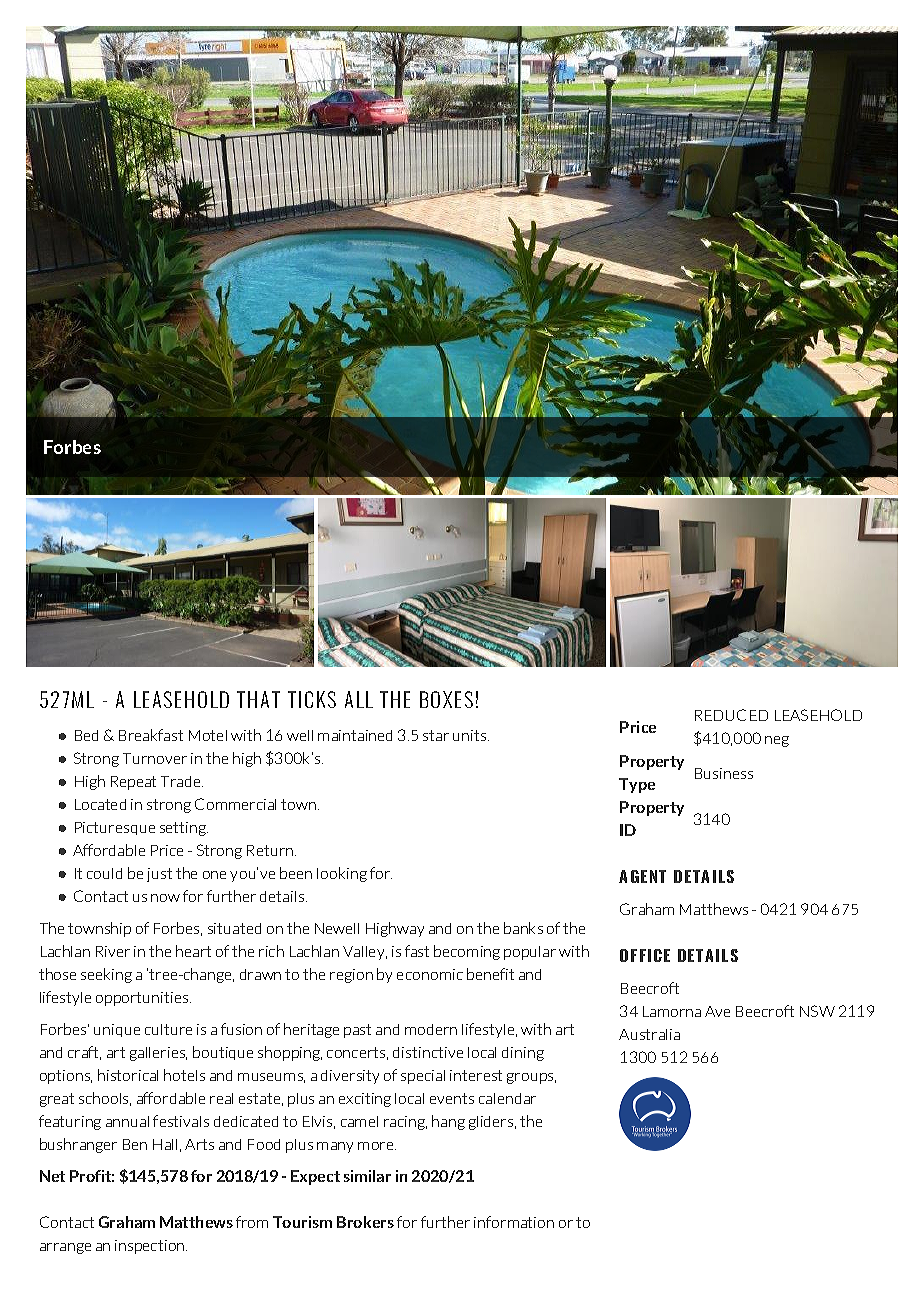  Describe the element at coordinates (642, 876) in the screenshot. I see `AGENT` at that location.
